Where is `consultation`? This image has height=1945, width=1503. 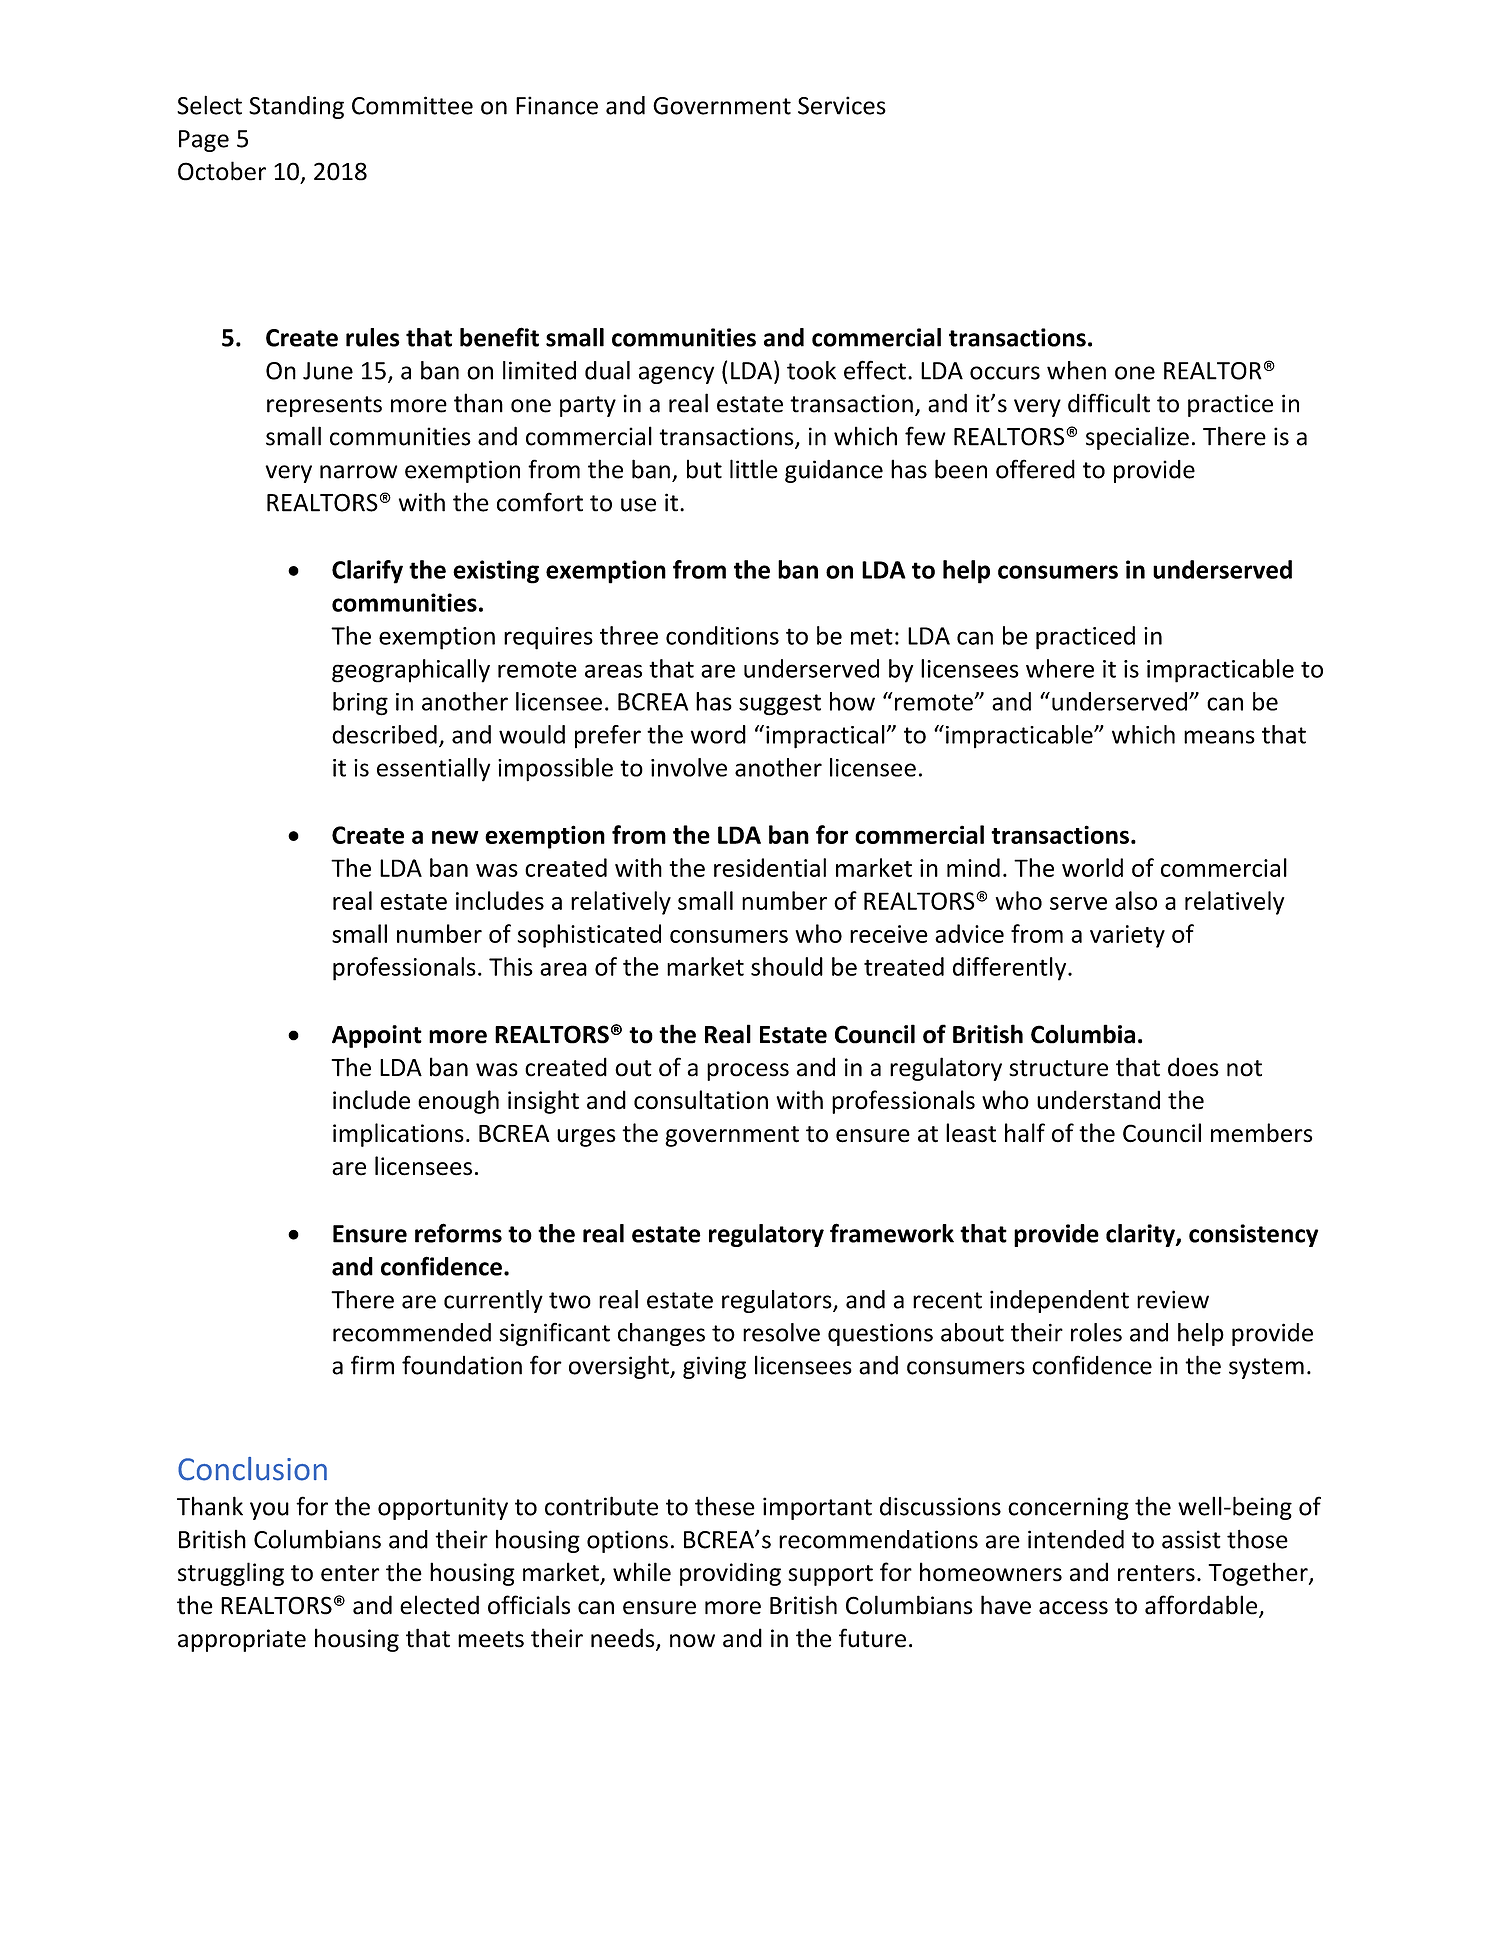 consultation is located at coordinates (701, 1100).
